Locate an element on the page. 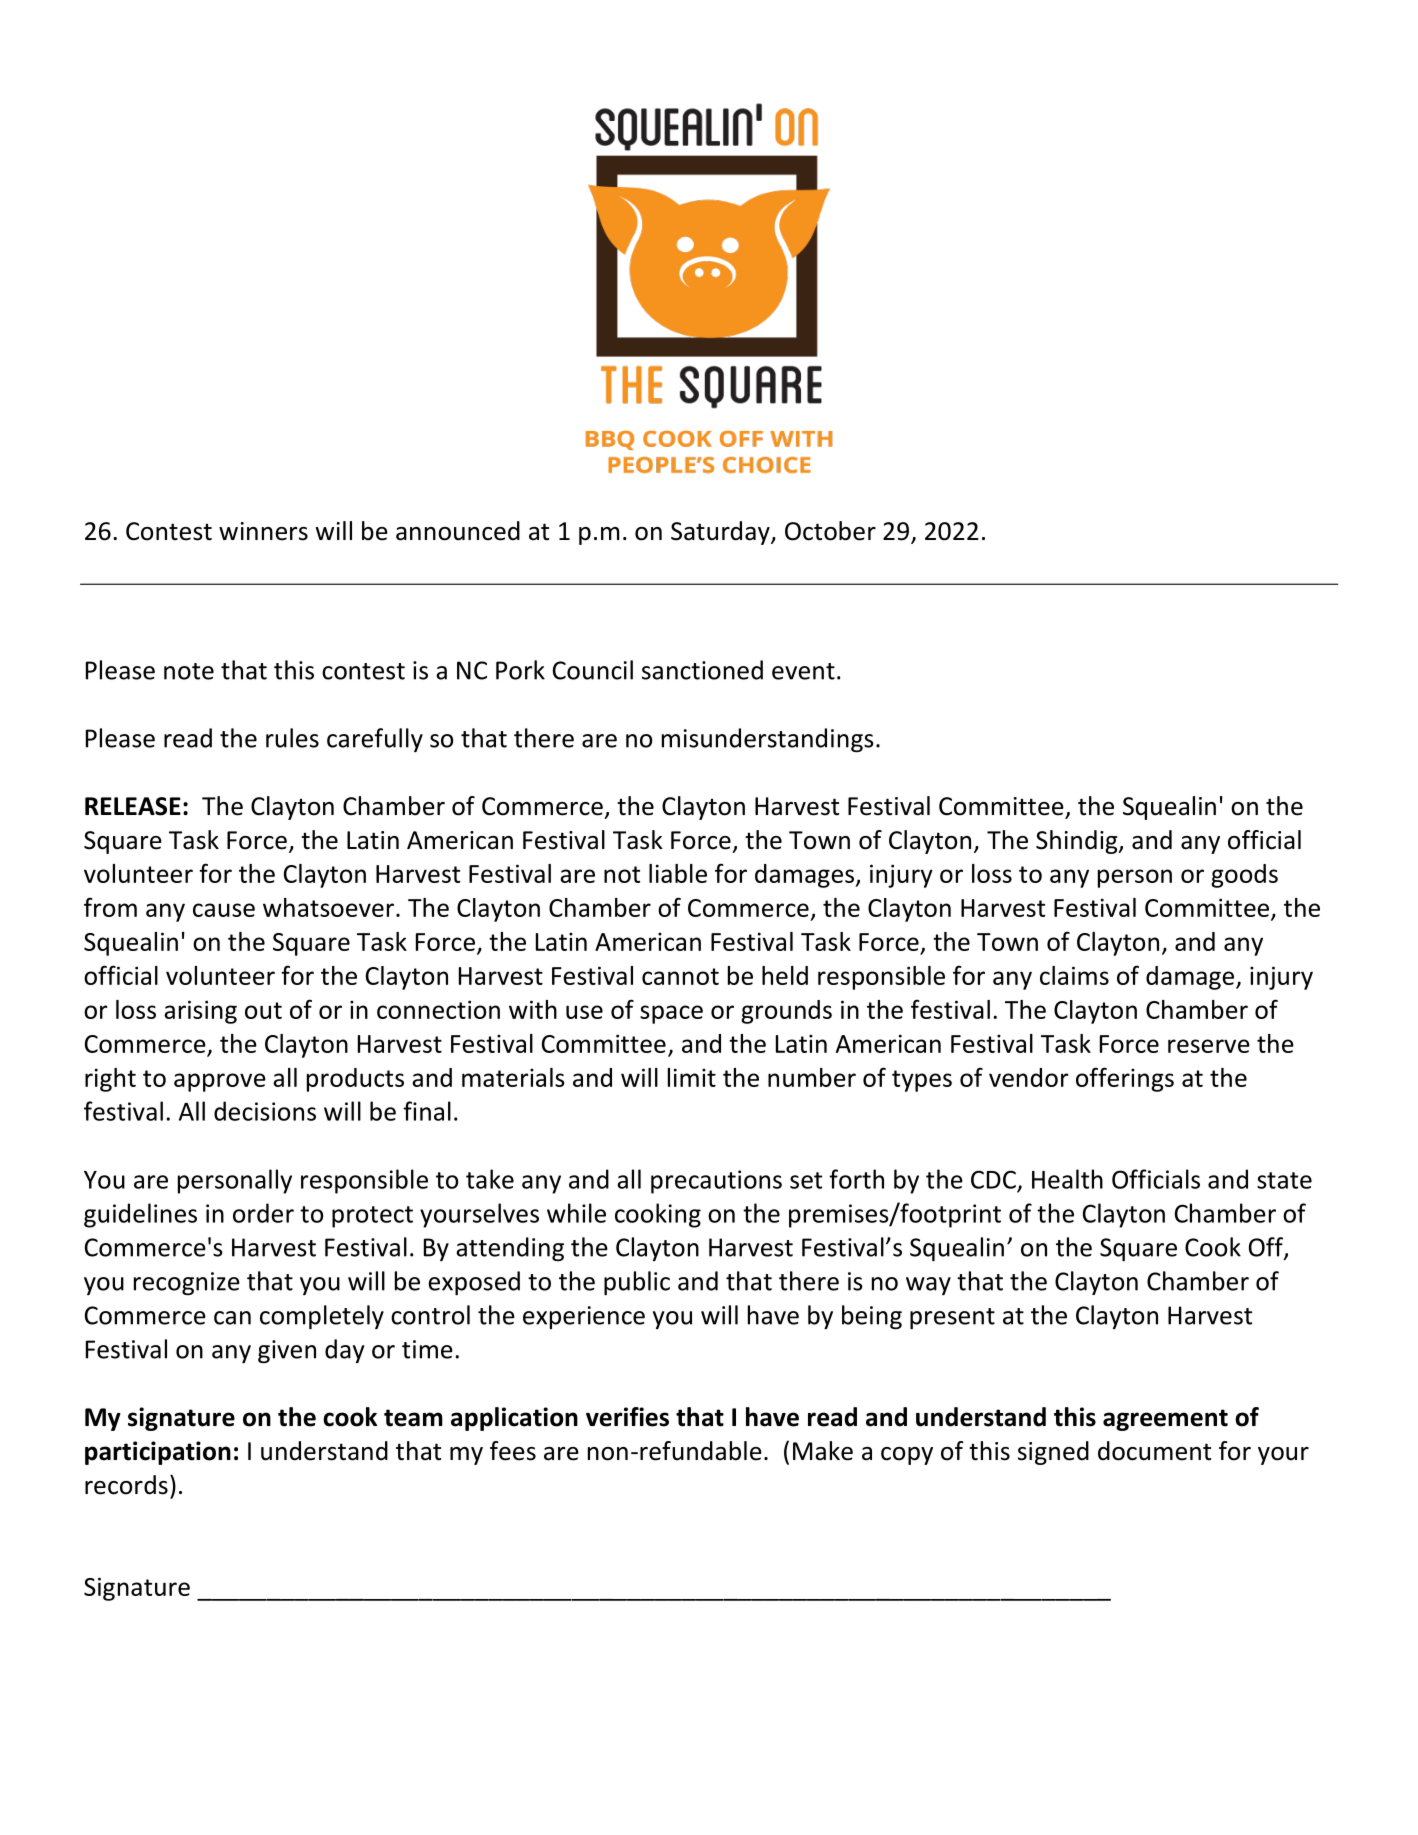 This document has height=1835, width=1418. October is located at coordinates (830, 531).
